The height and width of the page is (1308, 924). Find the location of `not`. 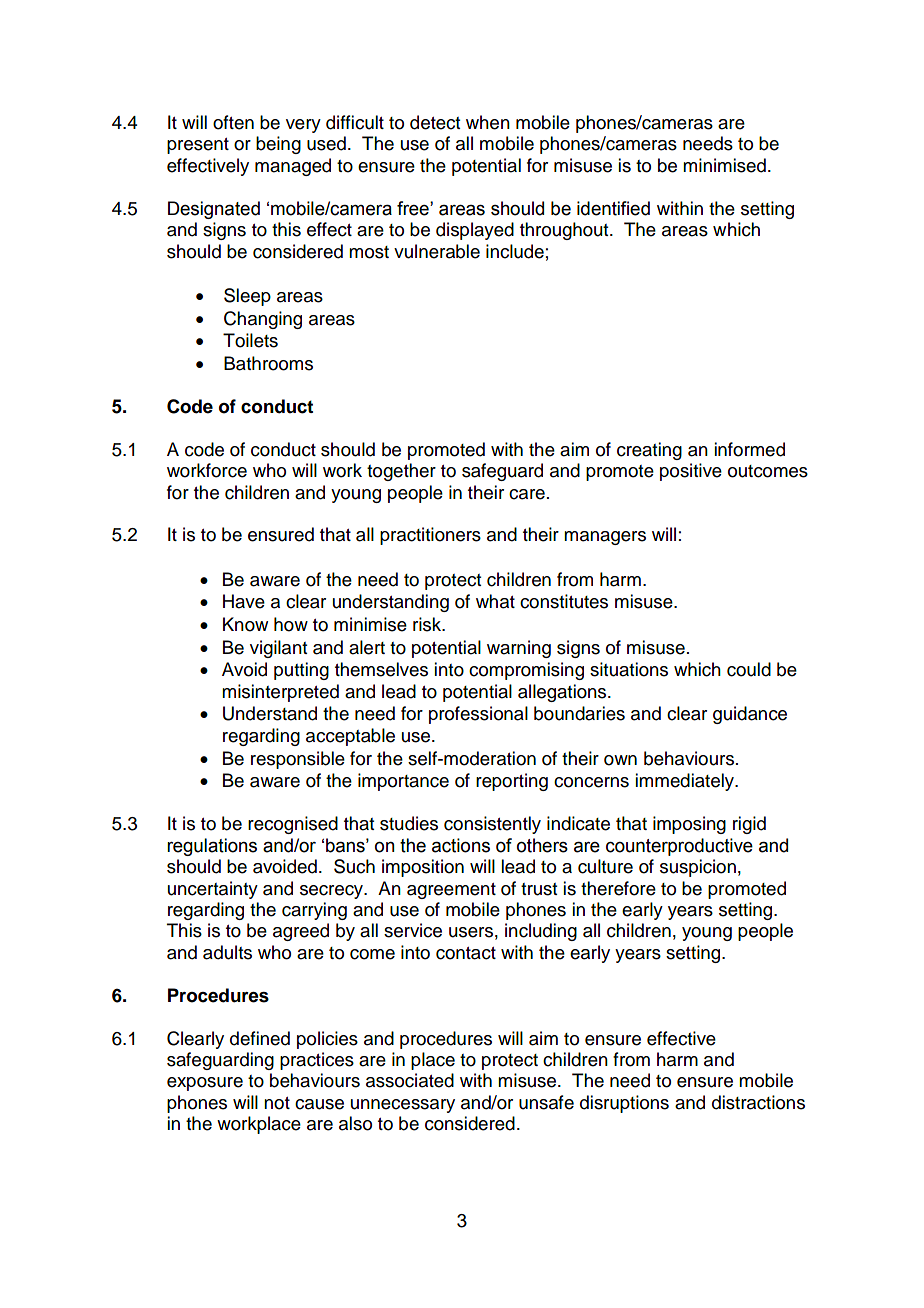

not is located at coordinates (277, 1103).
